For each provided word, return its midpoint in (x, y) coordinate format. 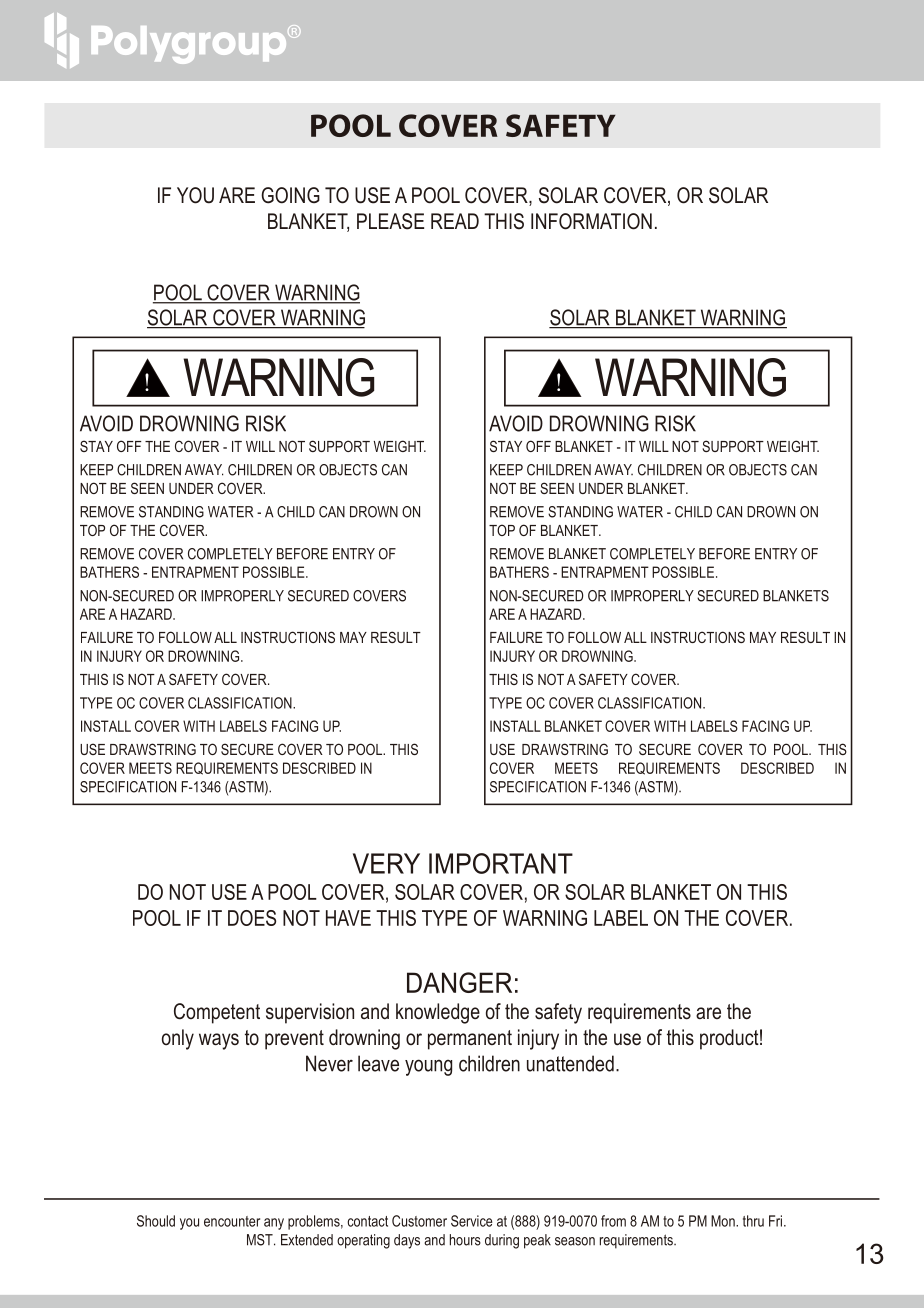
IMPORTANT (501, 863)
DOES (252, 918)
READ (455, 221)
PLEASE (390, 221)
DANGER (459, 982)
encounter (232, 1221)
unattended (570, 1063)
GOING (290, 195)
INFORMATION (591, 221)
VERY (386, 863)
